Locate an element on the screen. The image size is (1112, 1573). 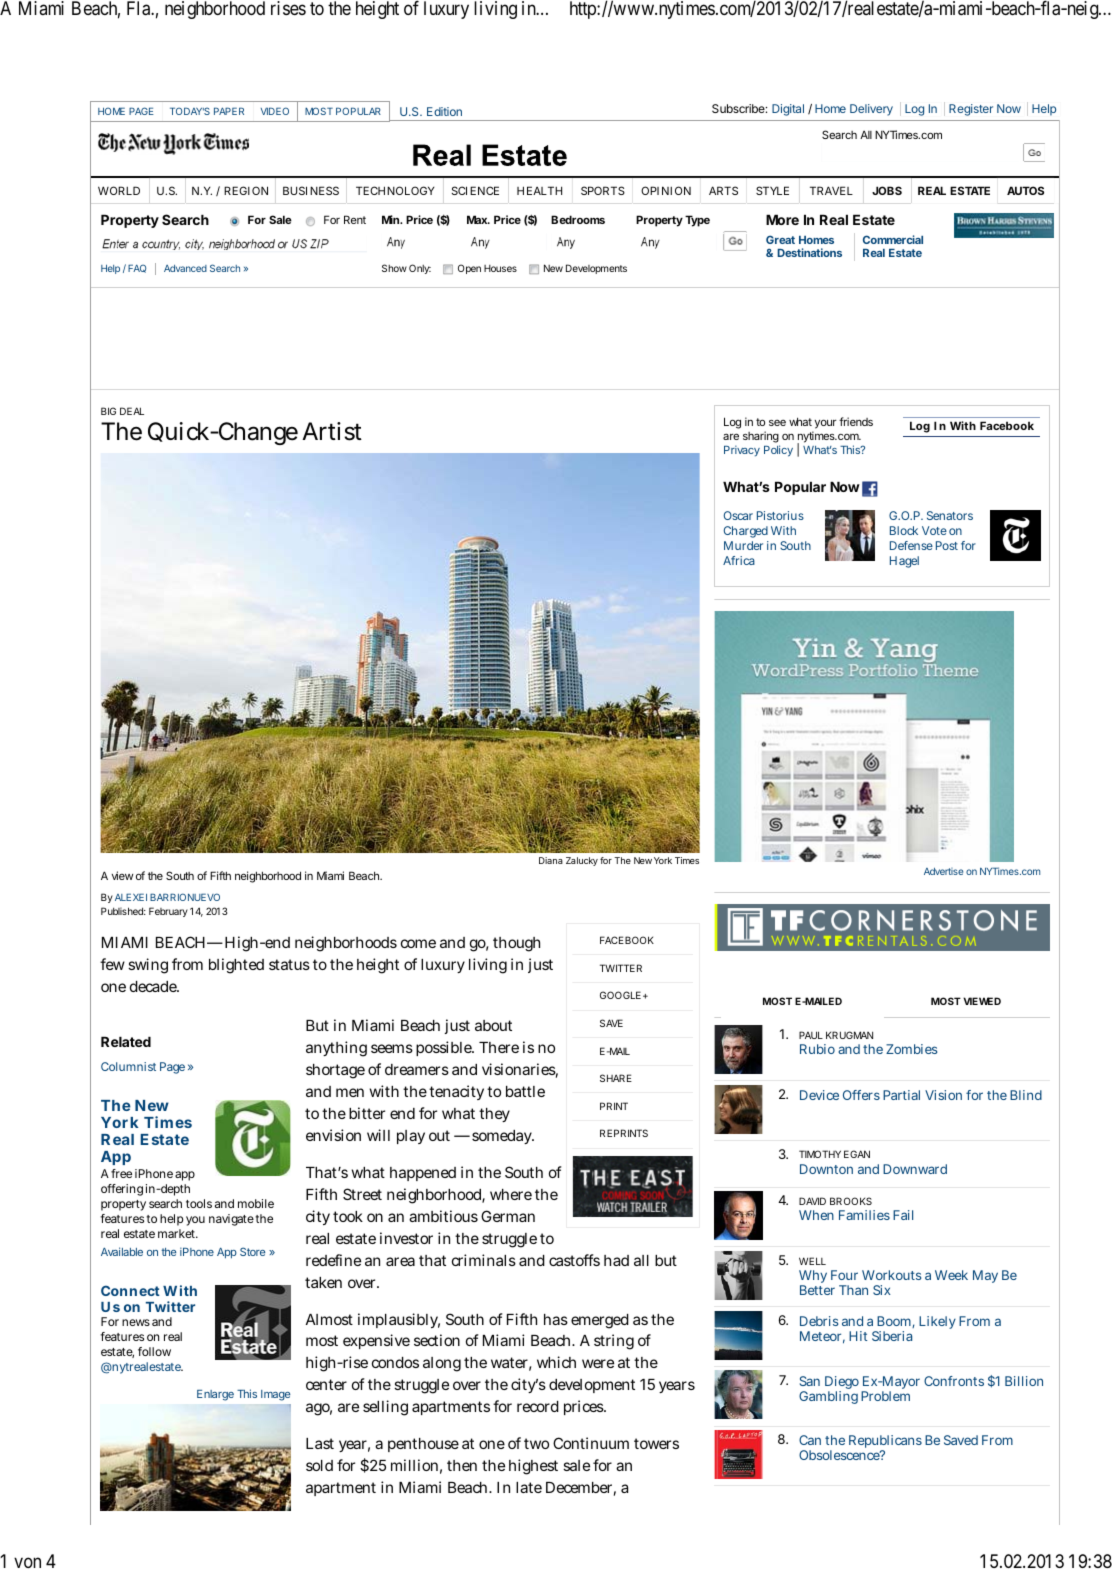
then is located at coordinates (462, 1465).
